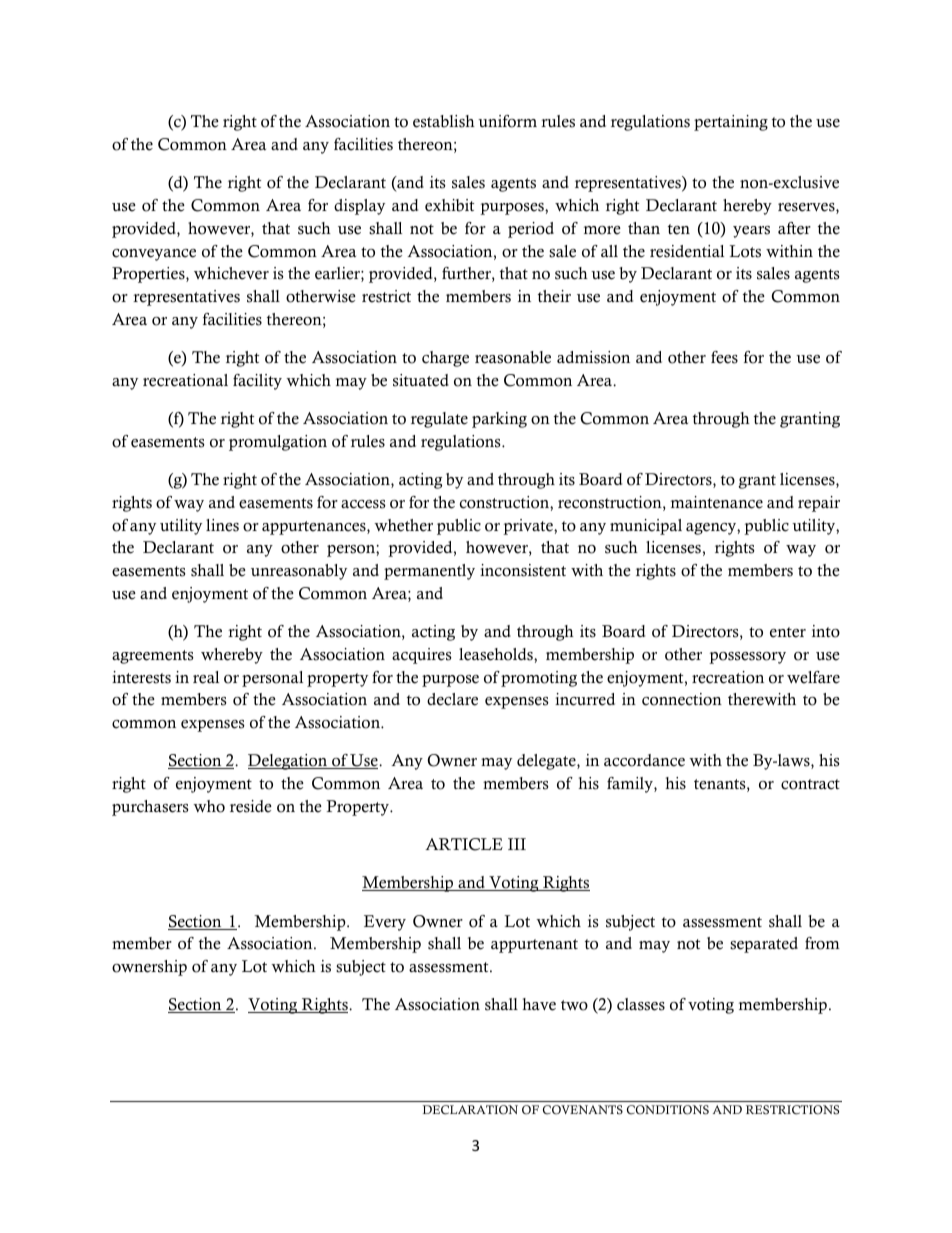 The height and width of the page is (1233, 952). I want to click on CONDITIONS, so click(668, 1110).
